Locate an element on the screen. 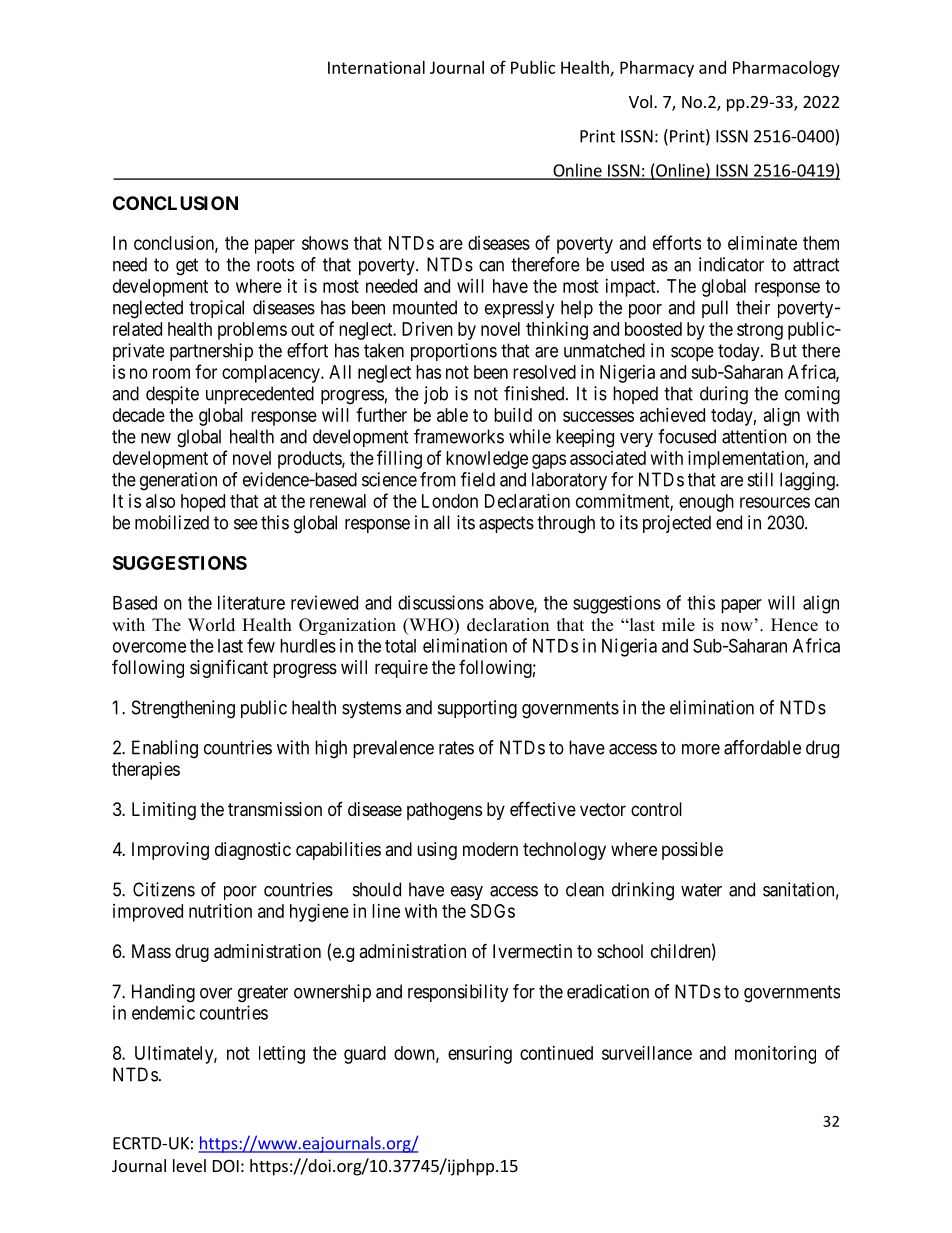 This screenshot has height=1233, width=952. level is located at coordinates (189, 1165).
